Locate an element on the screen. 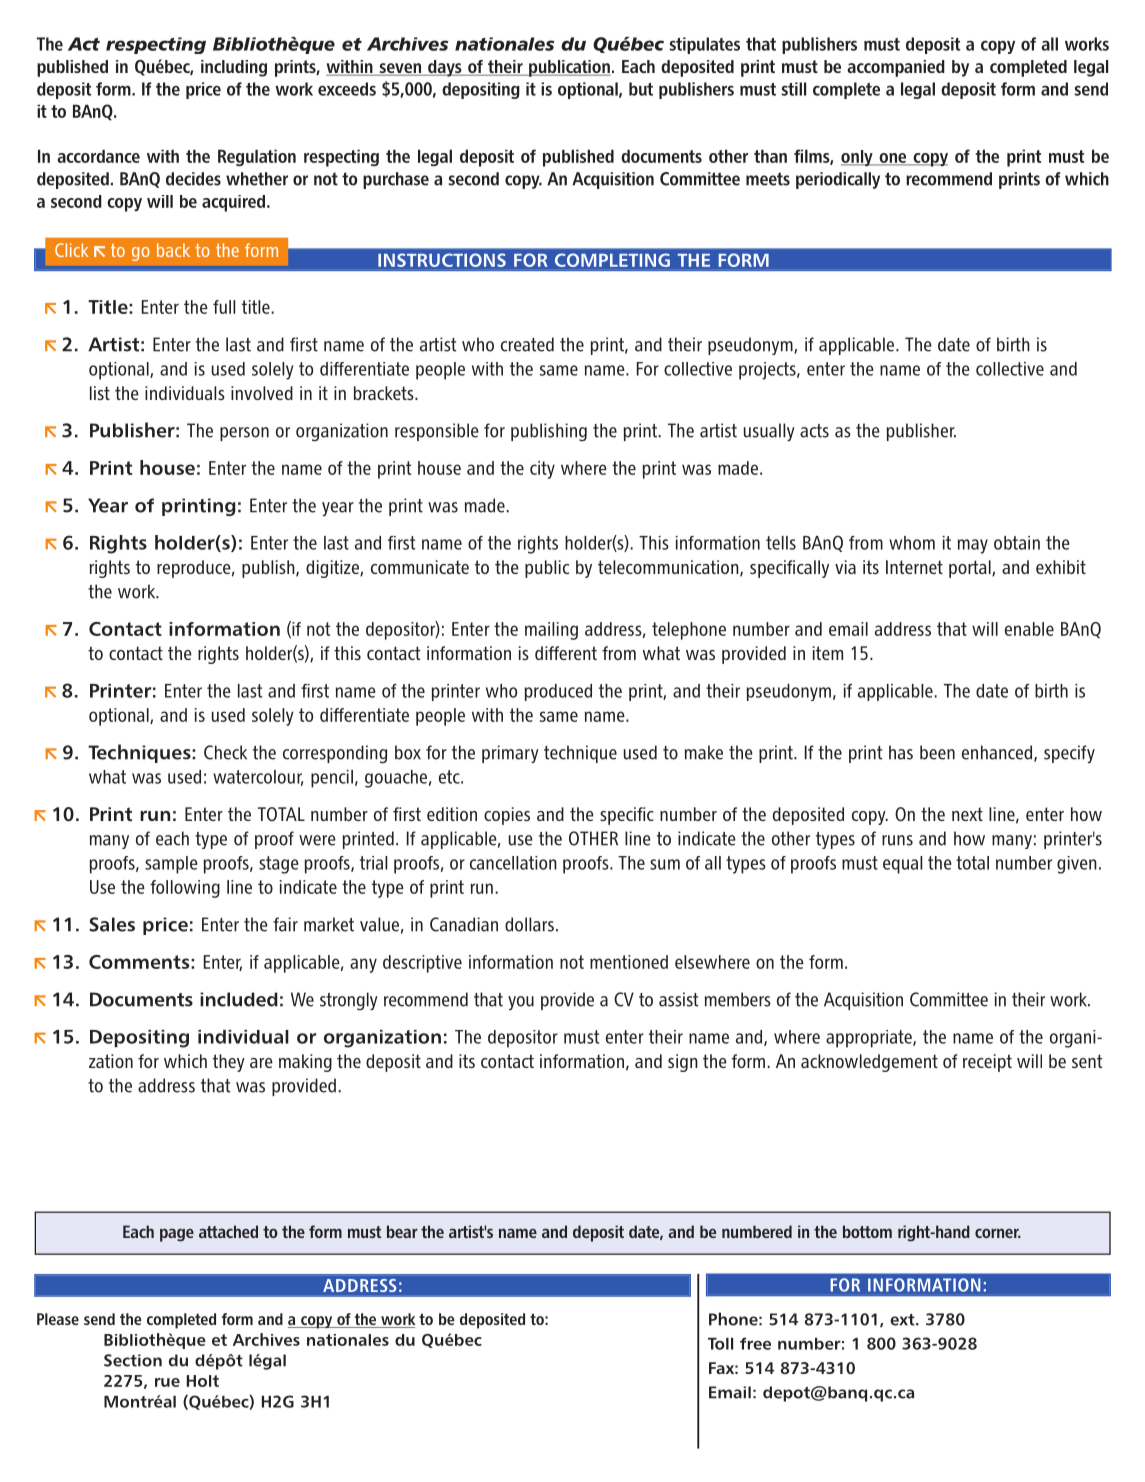 Image resolution: width=1145 pixels, height=1482 pixels. you is located at coordinates (521, 1003).
